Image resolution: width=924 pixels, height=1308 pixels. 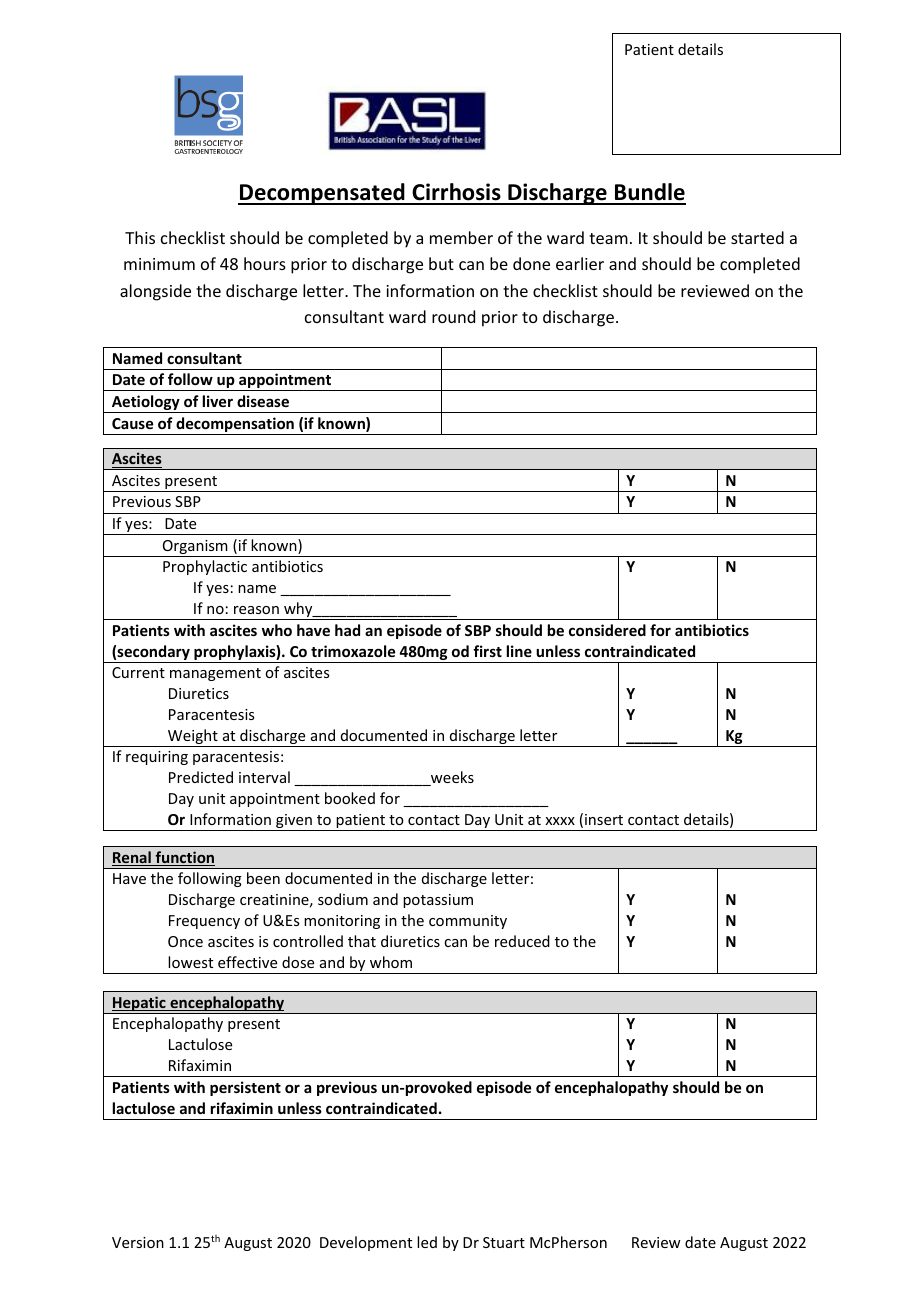 What do you see at coordinates (441, 263) in the screenshot?
I see `but` at bounding box center [441, 263].
